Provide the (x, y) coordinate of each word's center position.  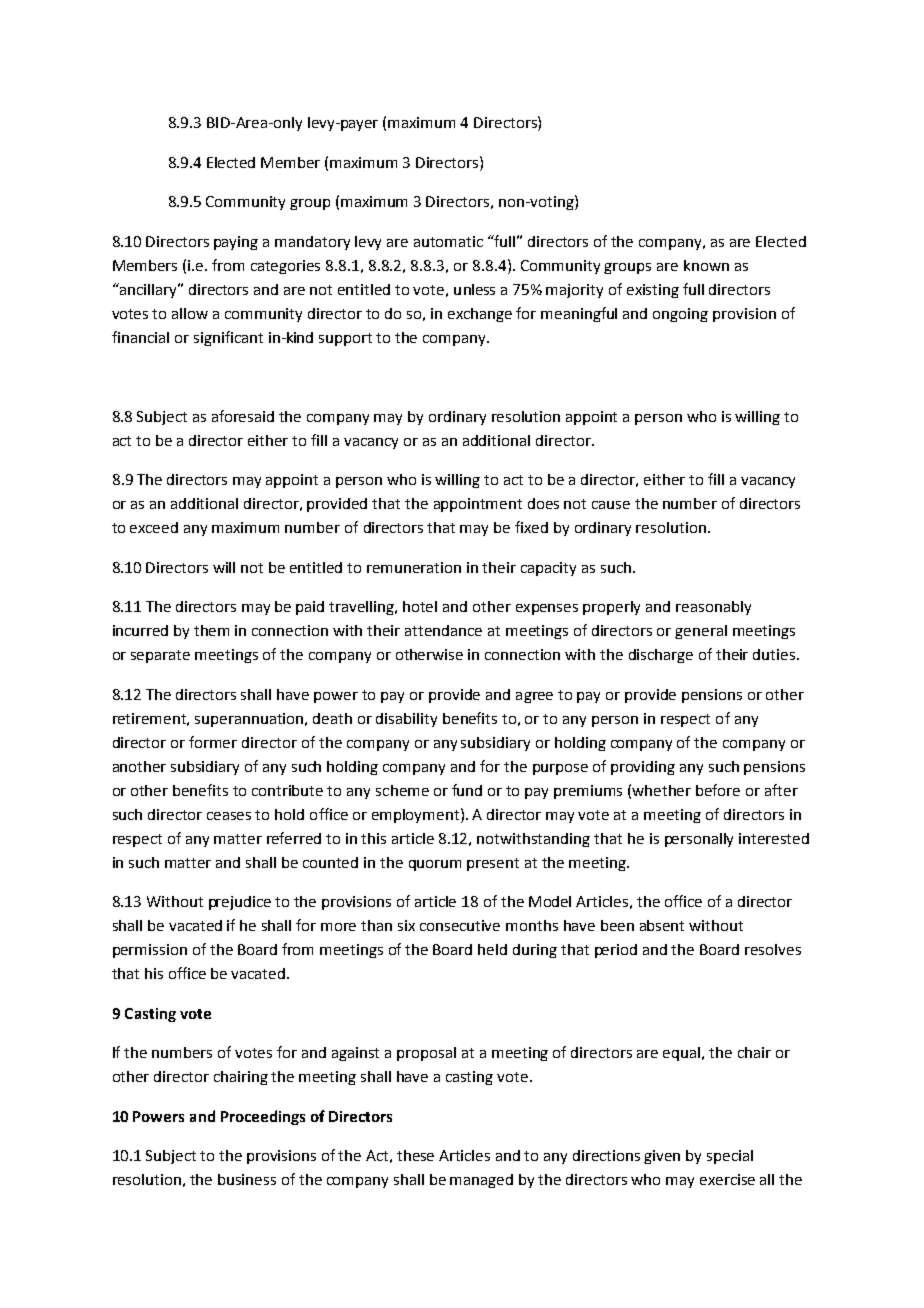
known (706, 265)
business (247, 1179)
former (213, 742)
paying (236, 243)
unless (474, 289)
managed (481, 1181)
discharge (661, 656)
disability (406, 720)
